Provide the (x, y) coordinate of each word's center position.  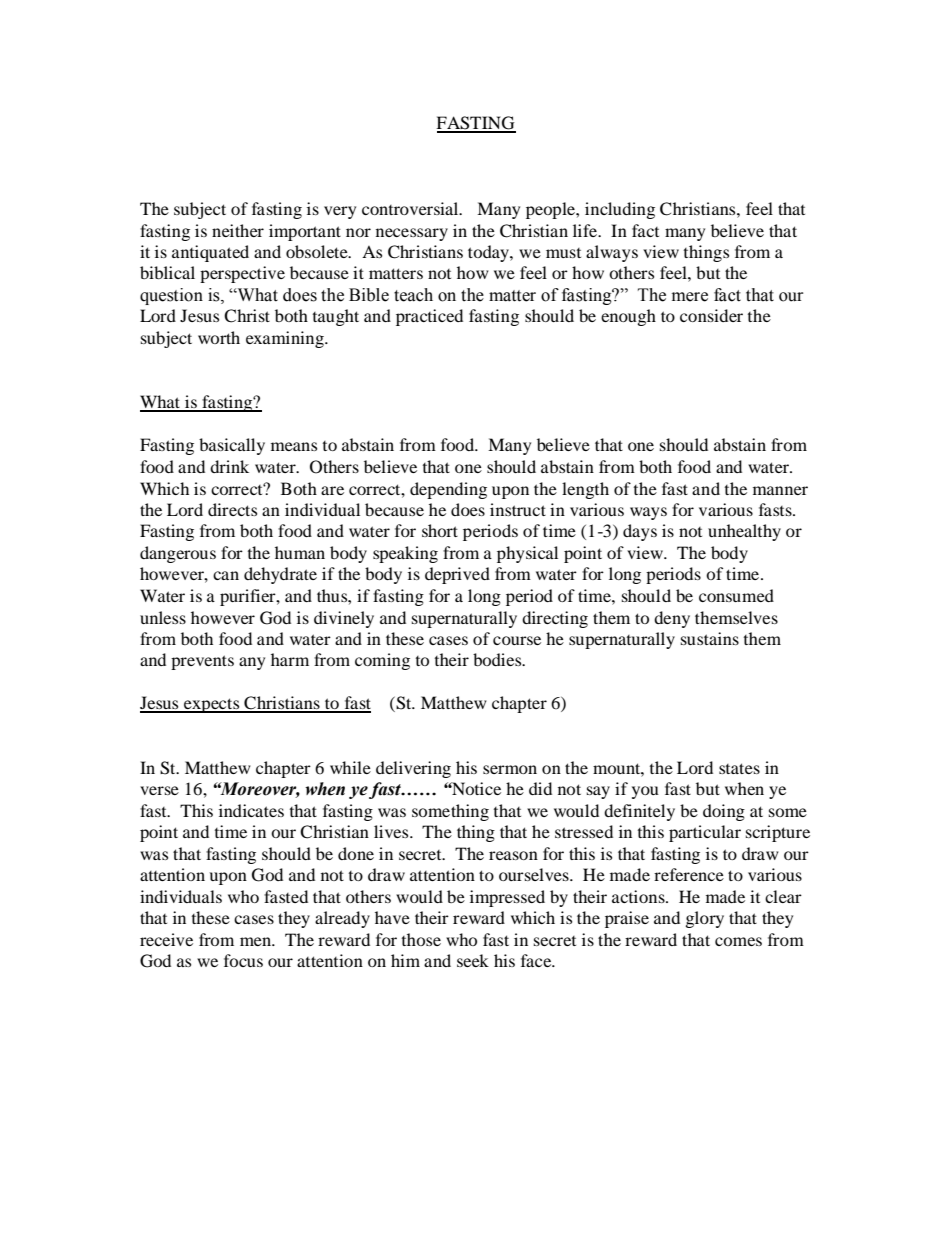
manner (780, 490)
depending (448, 490)
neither (238, 230)
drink (229, 466)
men (257, 941)
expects (212, 705)
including (620, 210)
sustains (710, 638)
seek (473, 960)
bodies (498, 659)
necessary (412, 234)
